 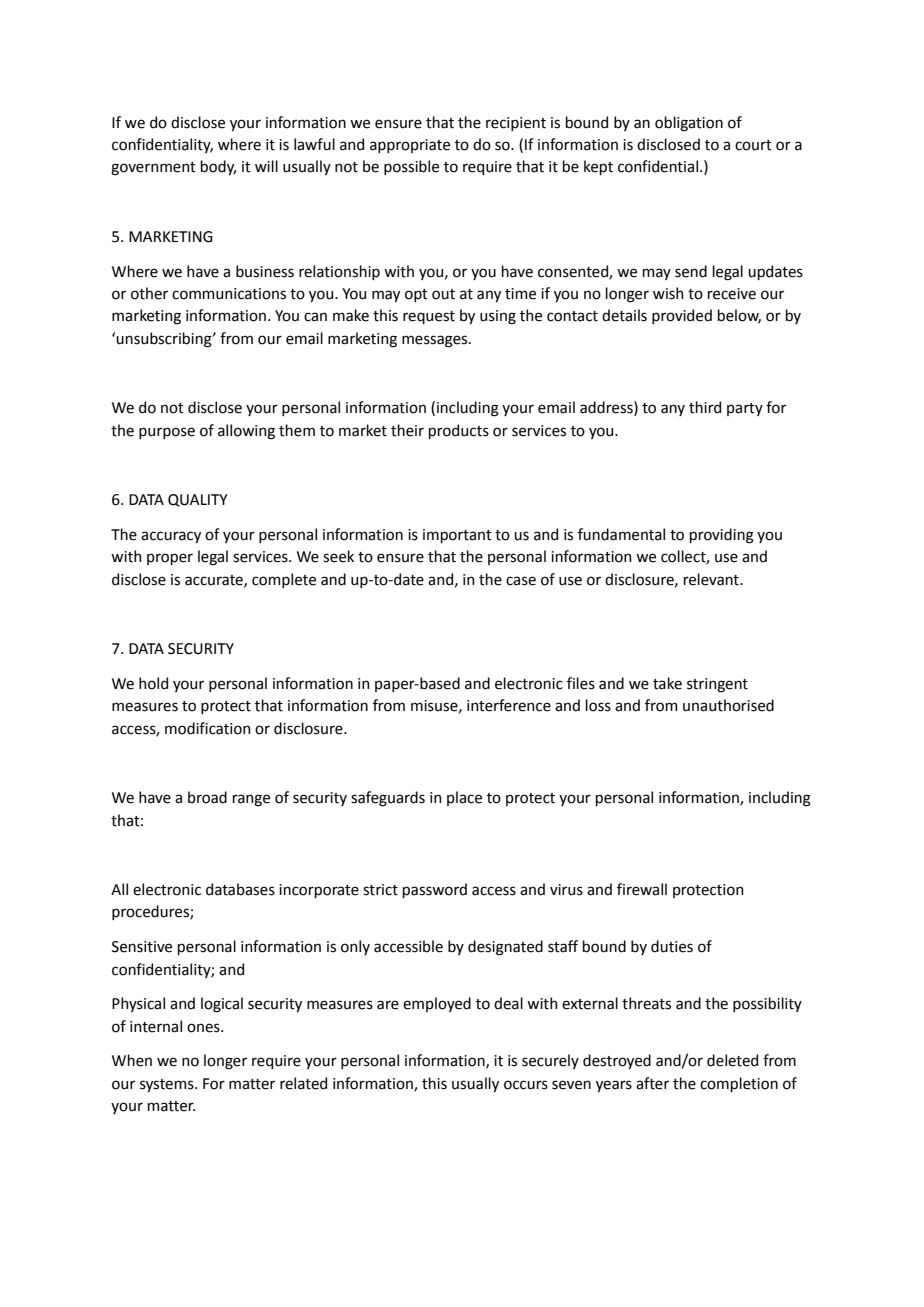 What do you see at coordinates (207, 797) in the screenshot?
I see `broad` at bounding box center [207, 797].
